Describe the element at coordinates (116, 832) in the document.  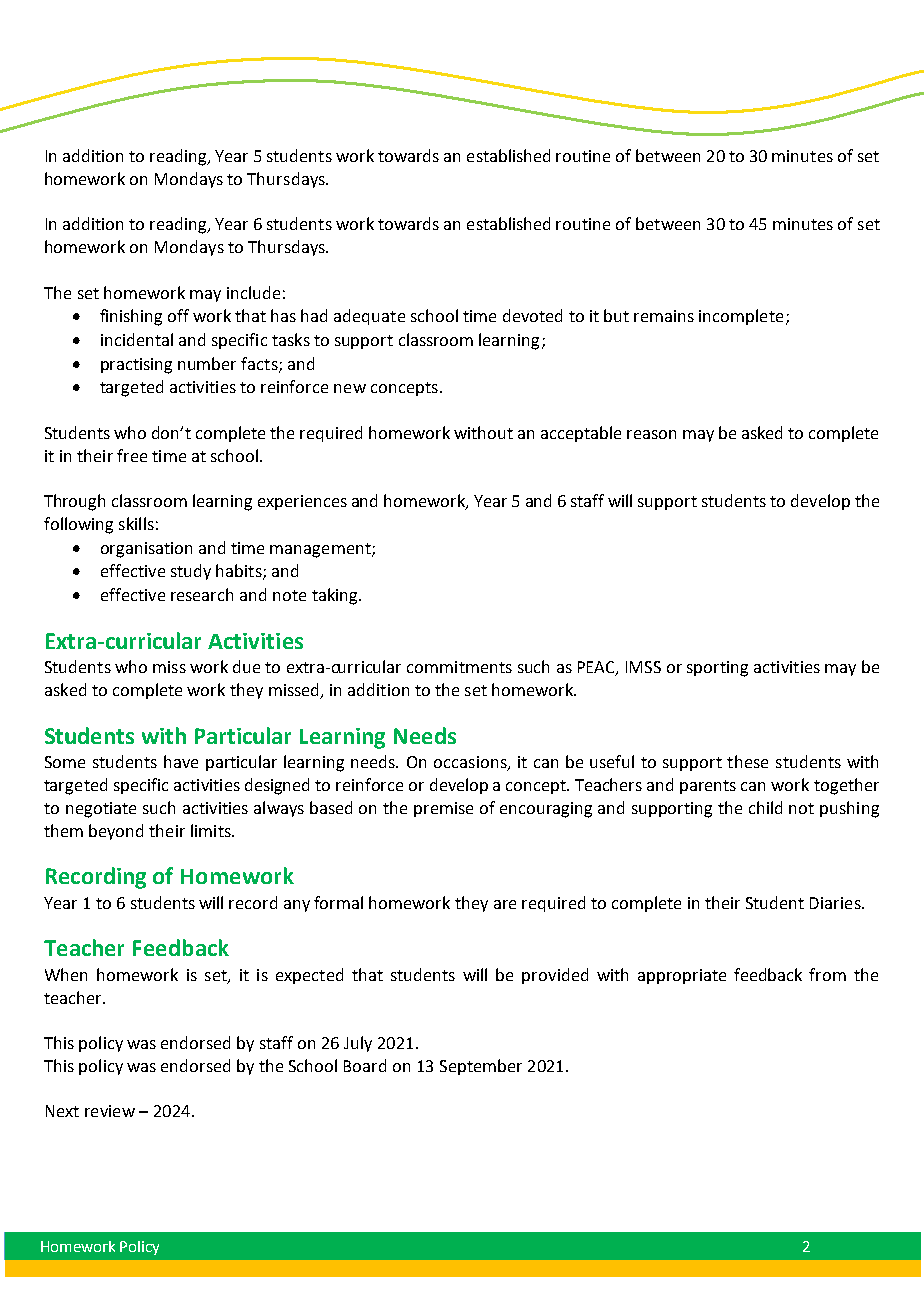
I see `beyond` at that location.
